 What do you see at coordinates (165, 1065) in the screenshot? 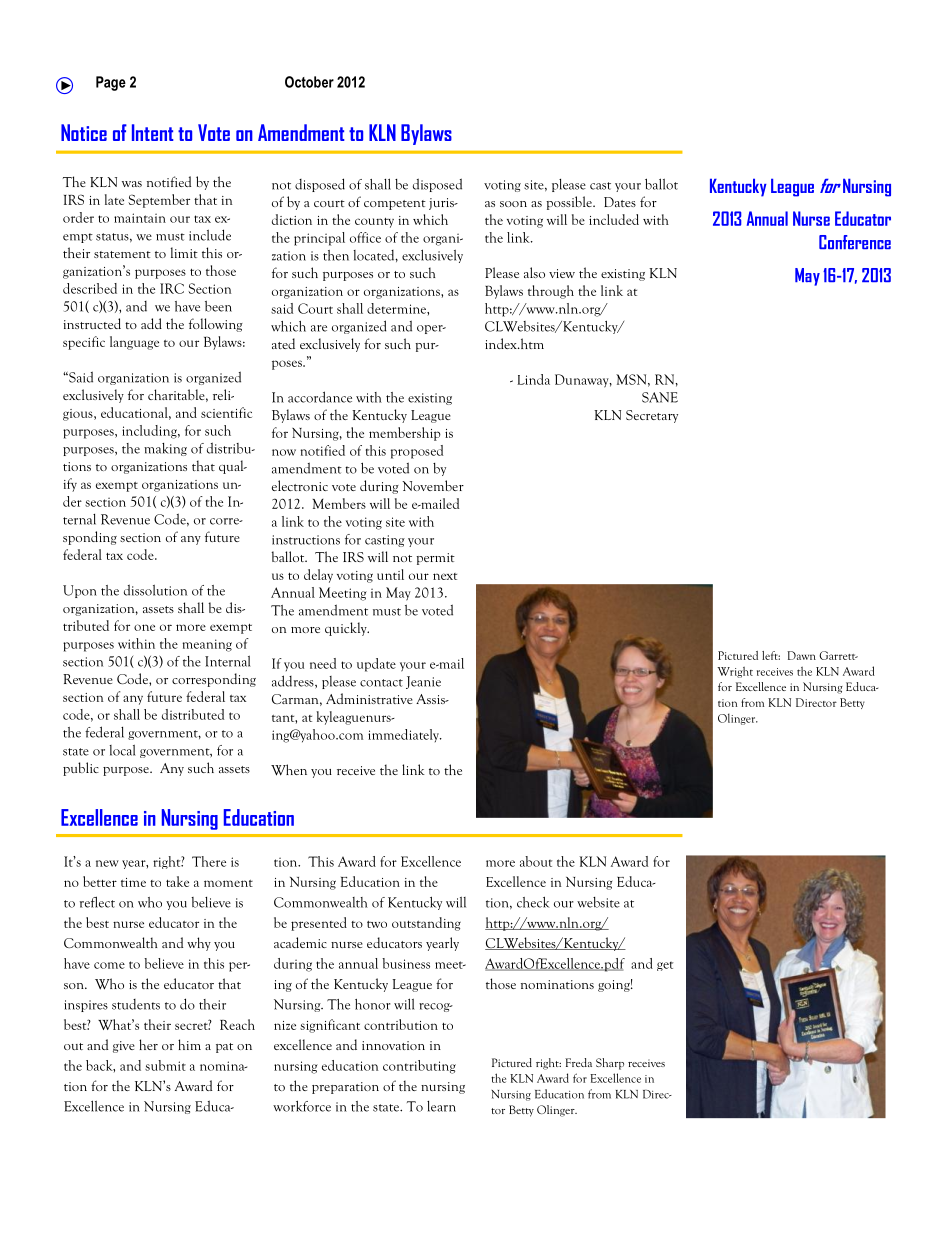
I see `submit` at bounding box center [165, 1065].
